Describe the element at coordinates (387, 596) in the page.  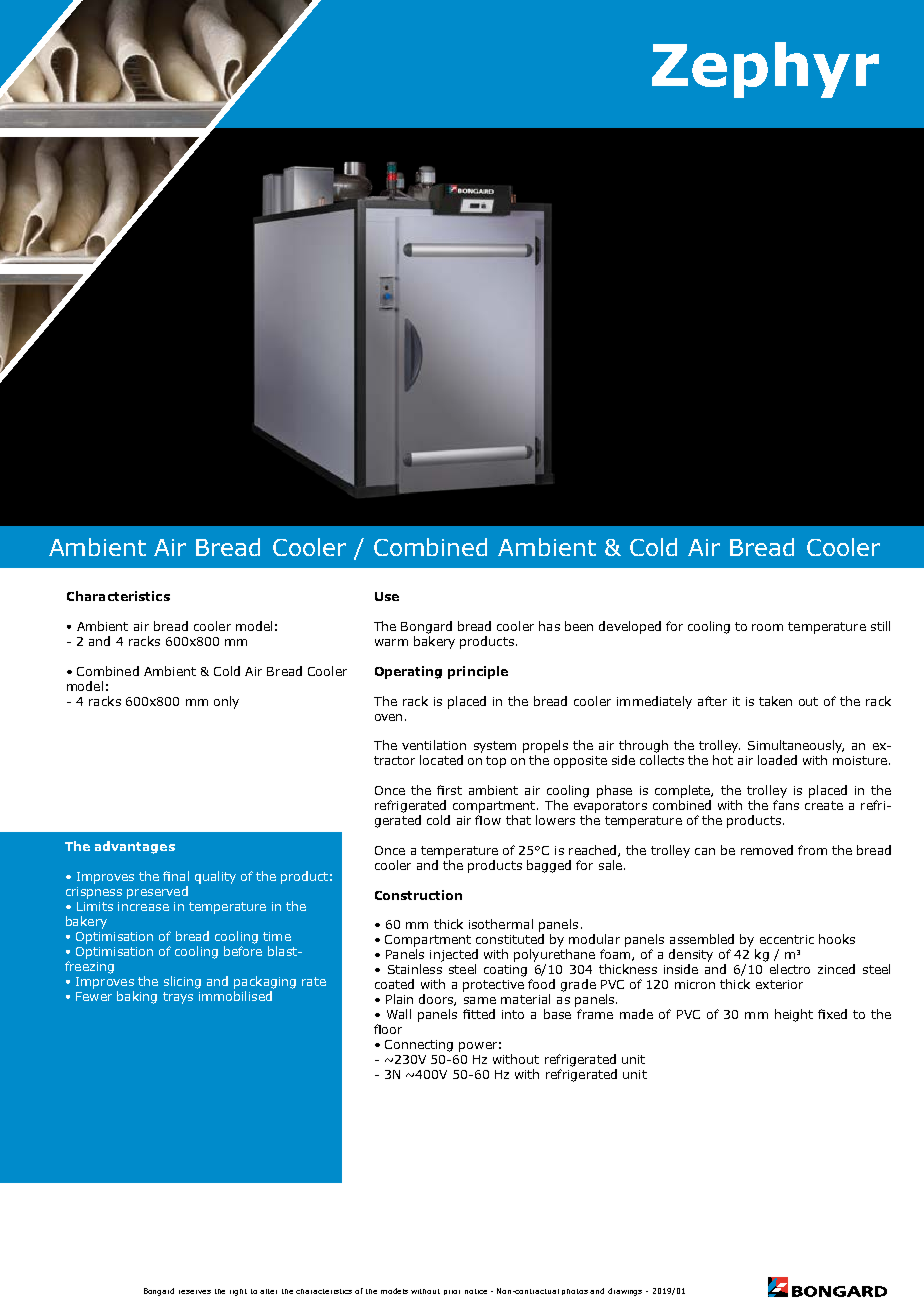
I see `Use` at that location.
